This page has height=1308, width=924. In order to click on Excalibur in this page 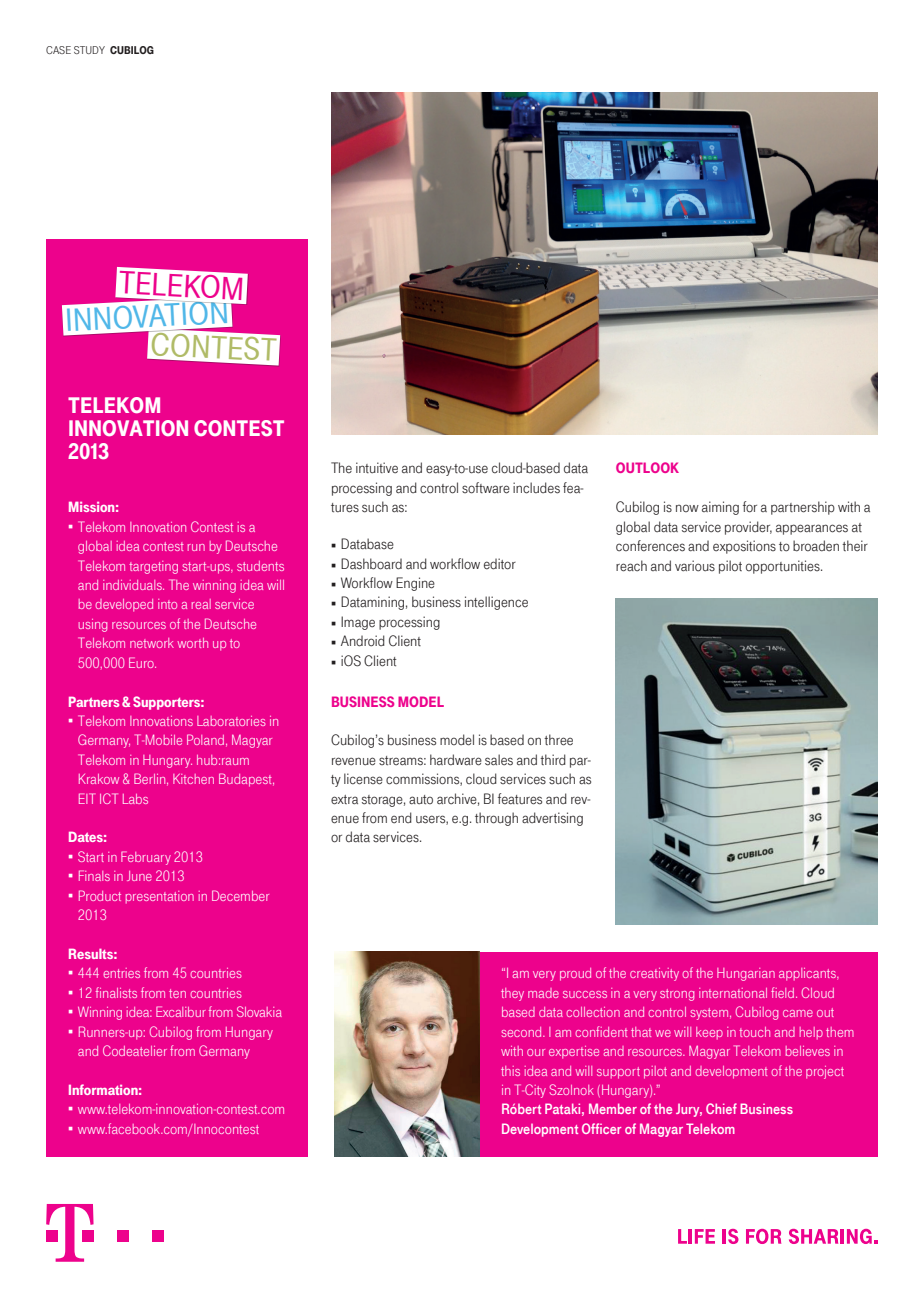, I will do `click(181, 1011)`.
